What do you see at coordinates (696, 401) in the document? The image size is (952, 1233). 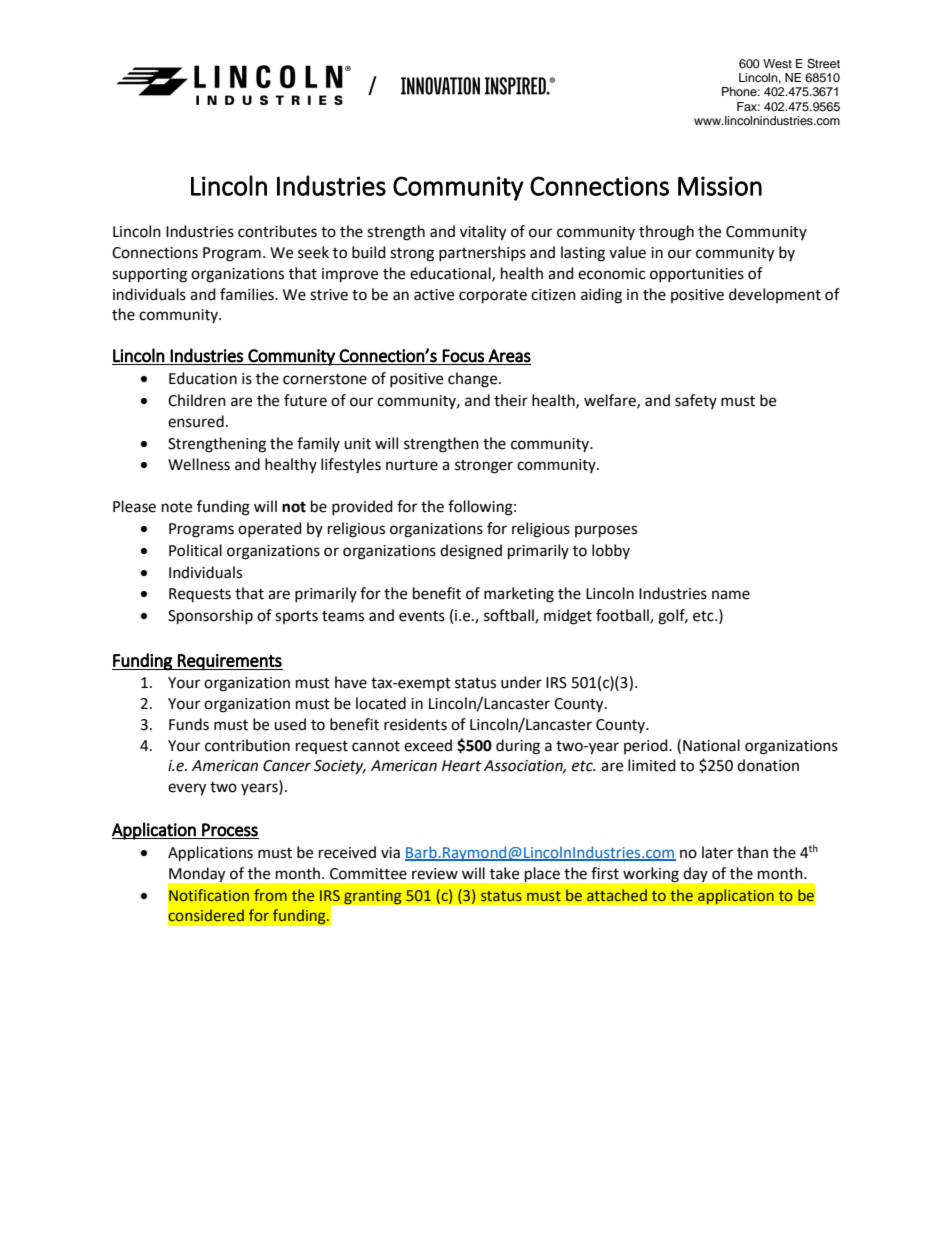 I see `safety` at bounding box center [696, 401].
